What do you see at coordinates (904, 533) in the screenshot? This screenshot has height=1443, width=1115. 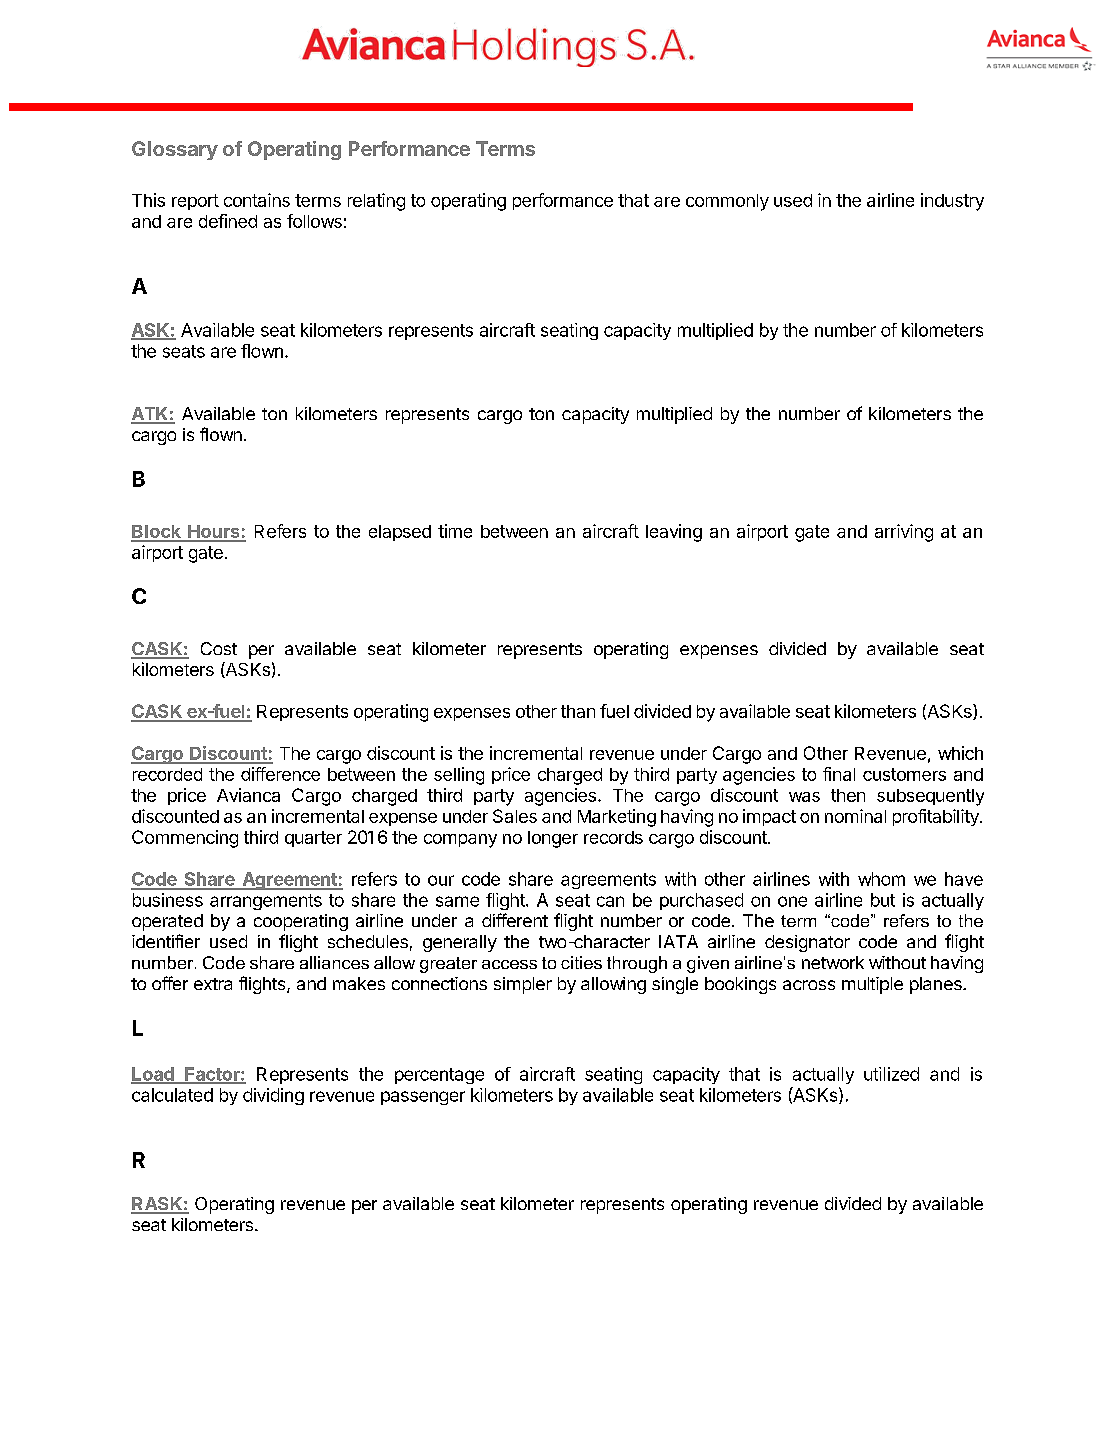 I see `arriving` at bounding box center [904, 533].
